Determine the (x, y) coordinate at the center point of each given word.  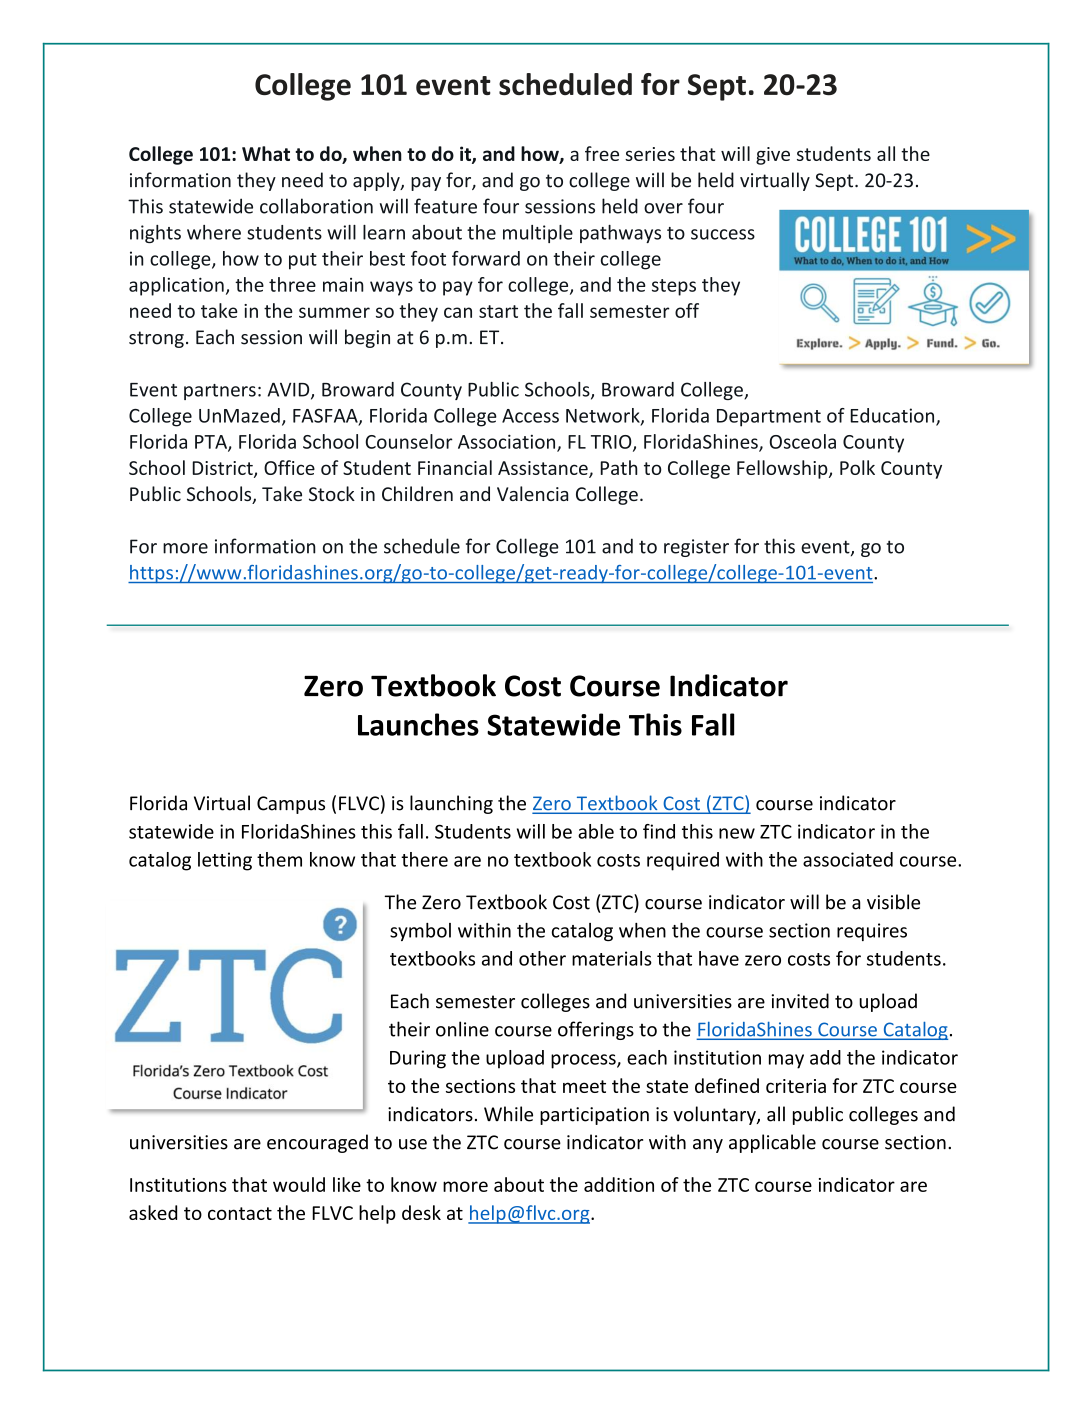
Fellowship (783, 469)
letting (225, 861)
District (224, 469)
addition (619, 1184)
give (773, 156)
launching (451, 804)
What (266, 153)
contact (240, 1213)
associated (848, 859)
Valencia (532, 493)
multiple (538, 234)
